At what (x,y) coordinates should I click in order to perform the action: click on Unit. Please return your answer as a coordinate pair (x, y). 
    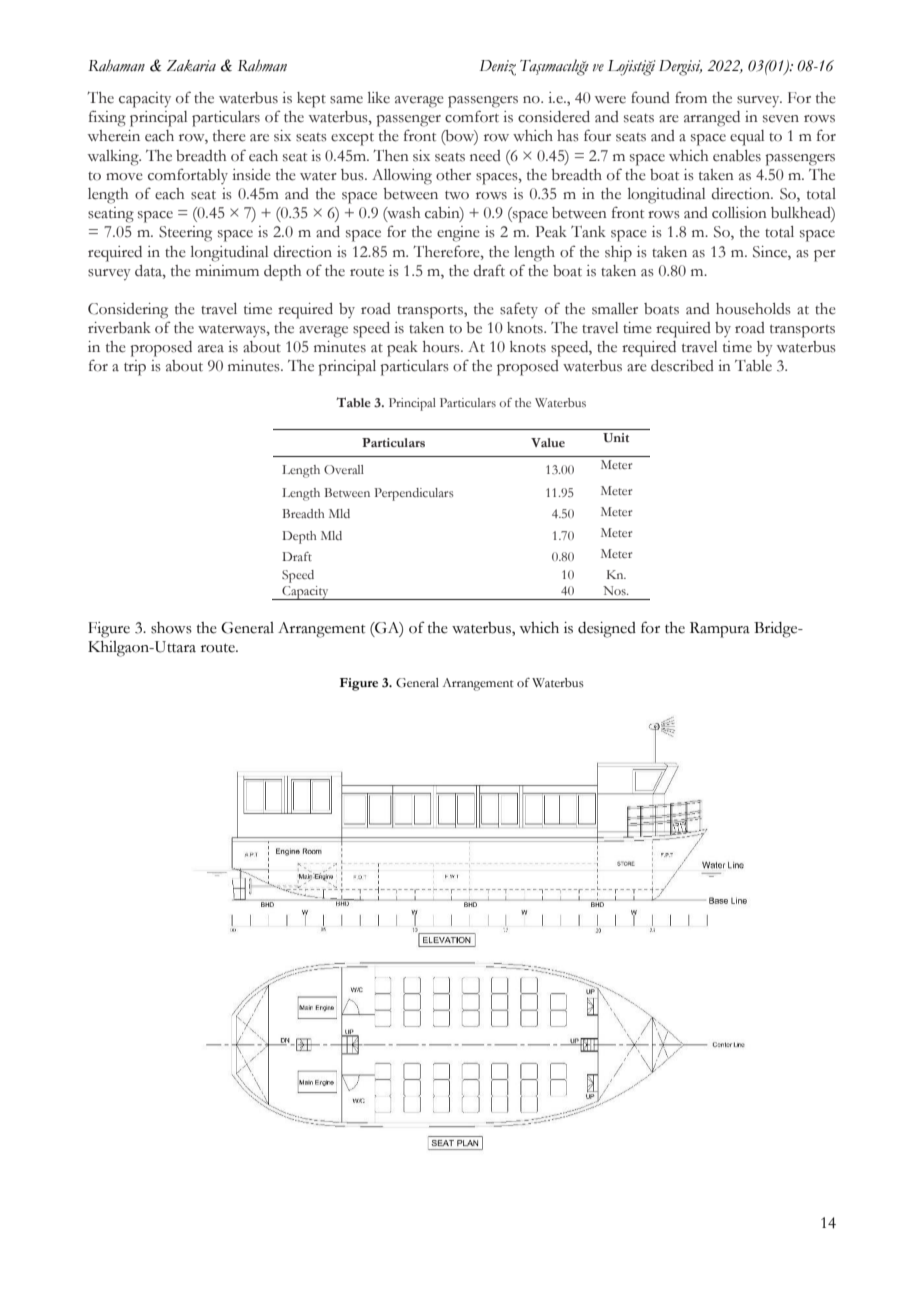
    Looking at the image, I should click on (616, 438).
